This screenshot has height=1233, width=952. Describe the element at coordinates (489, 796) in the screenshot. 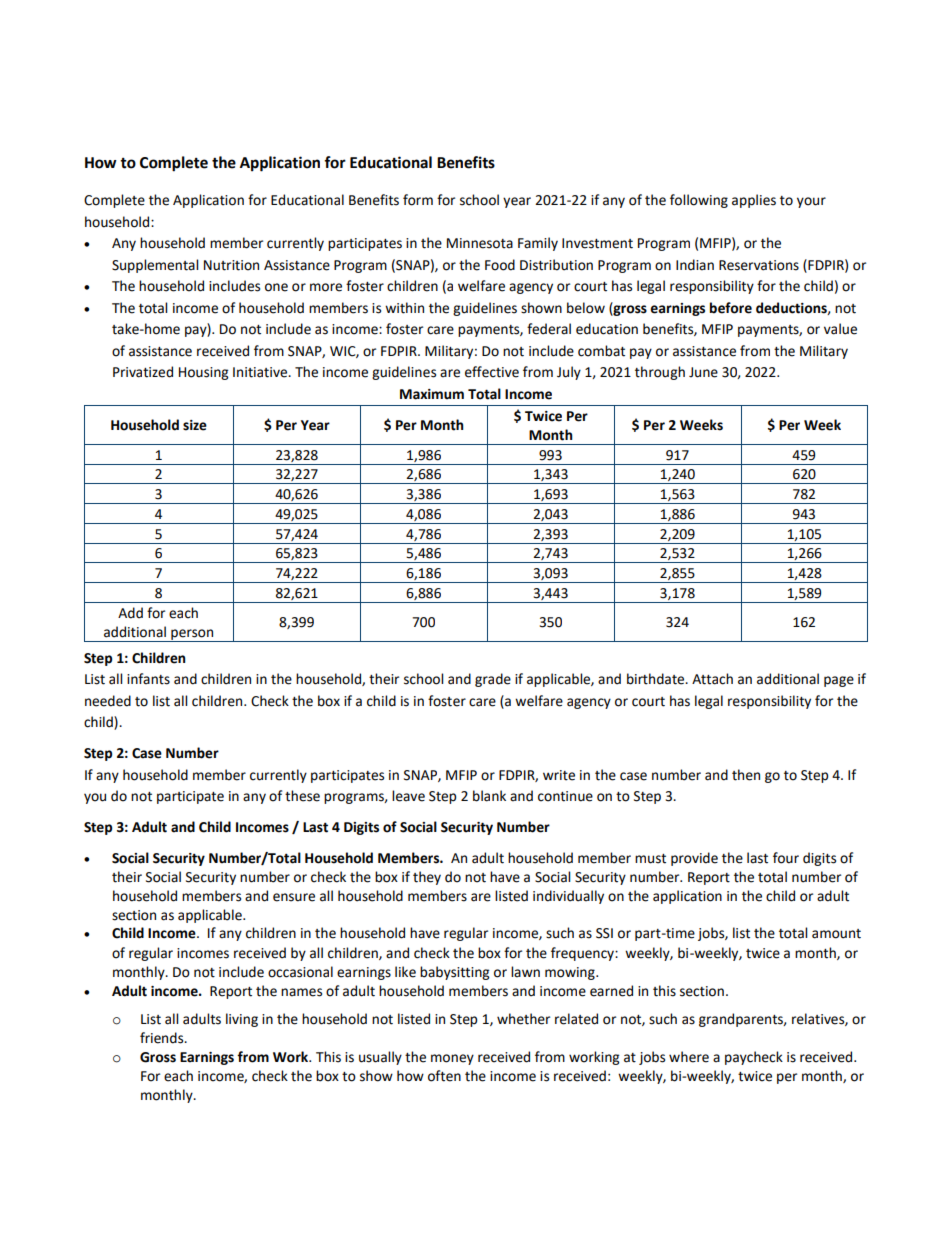

I see `blank` at that location.
